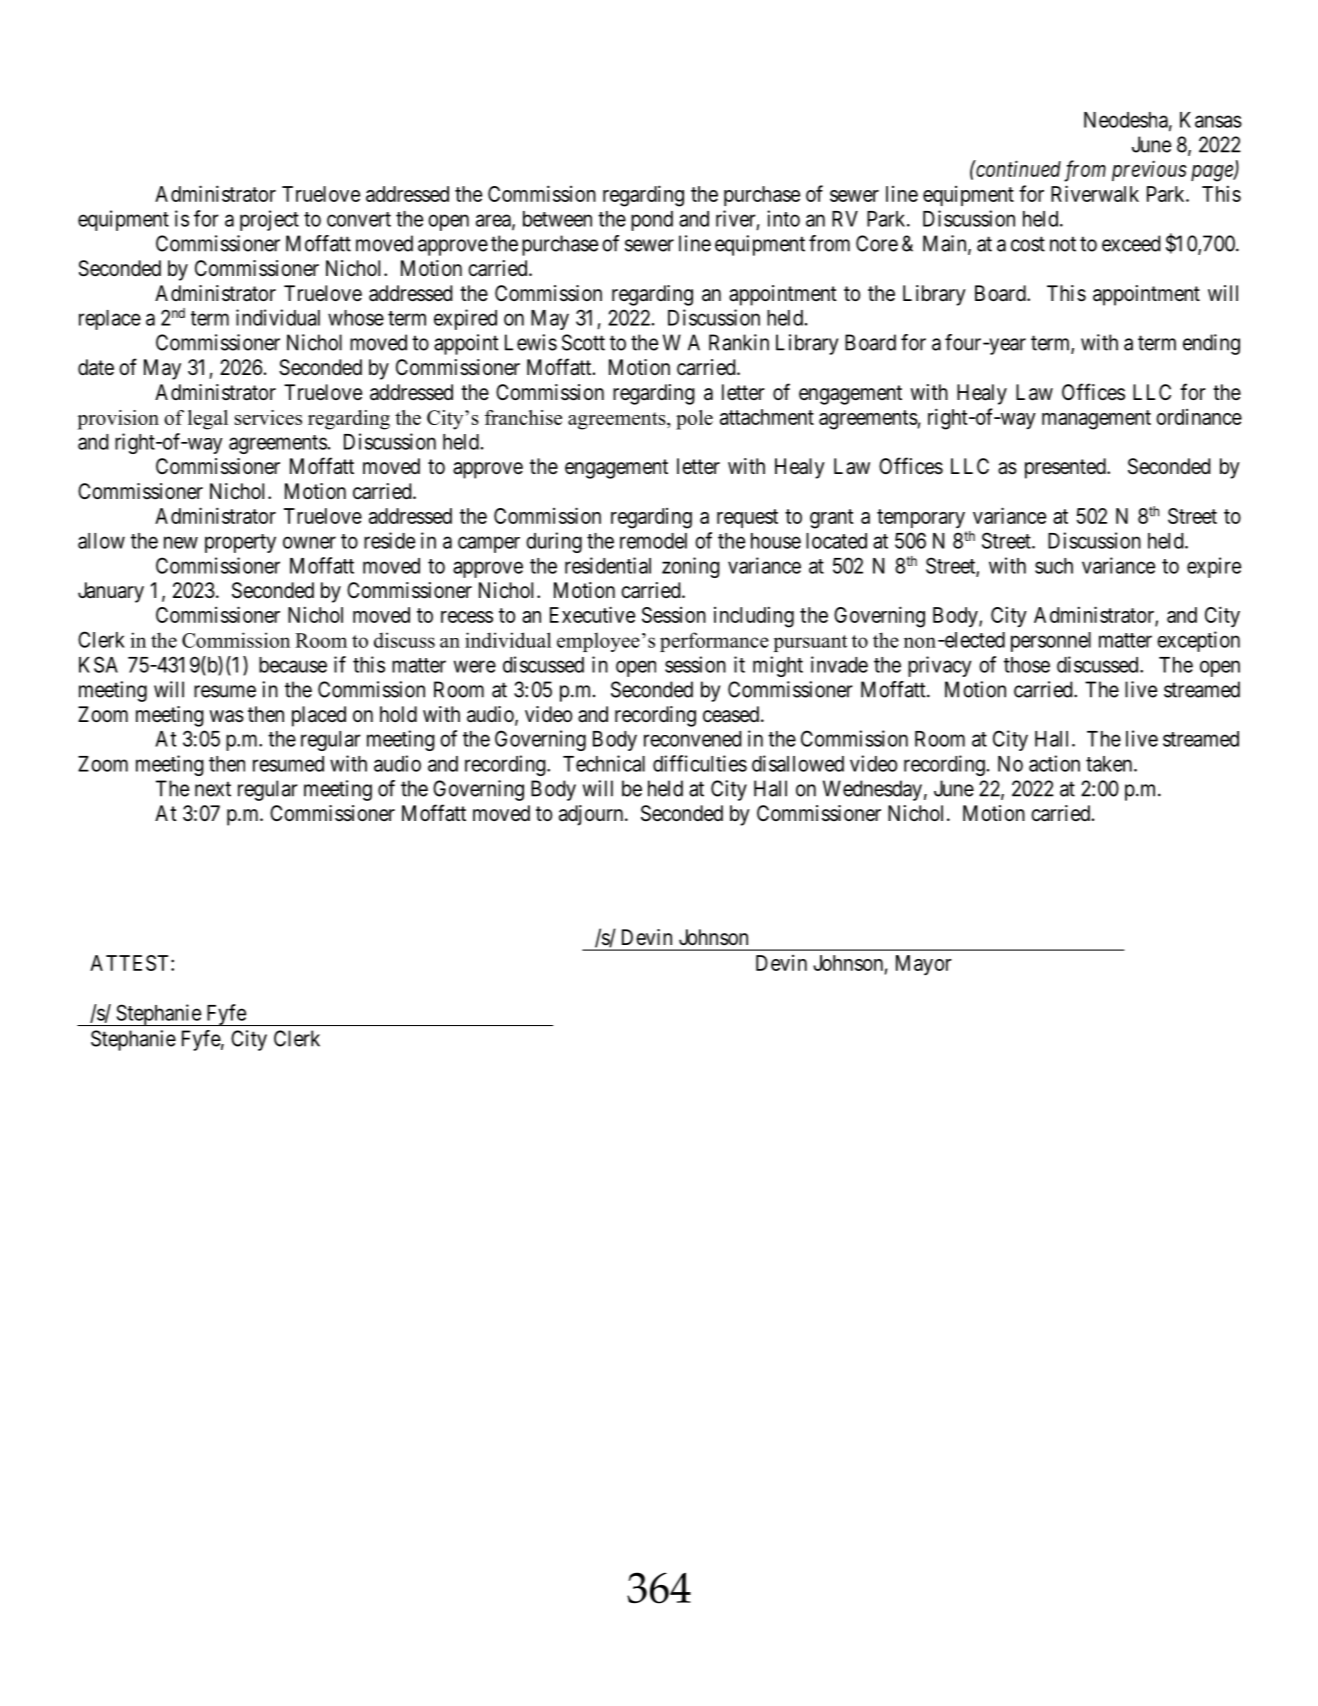  What do you see at coordinates (213, 789) in the image?
I see `next` at bounding box center [213, 789].
